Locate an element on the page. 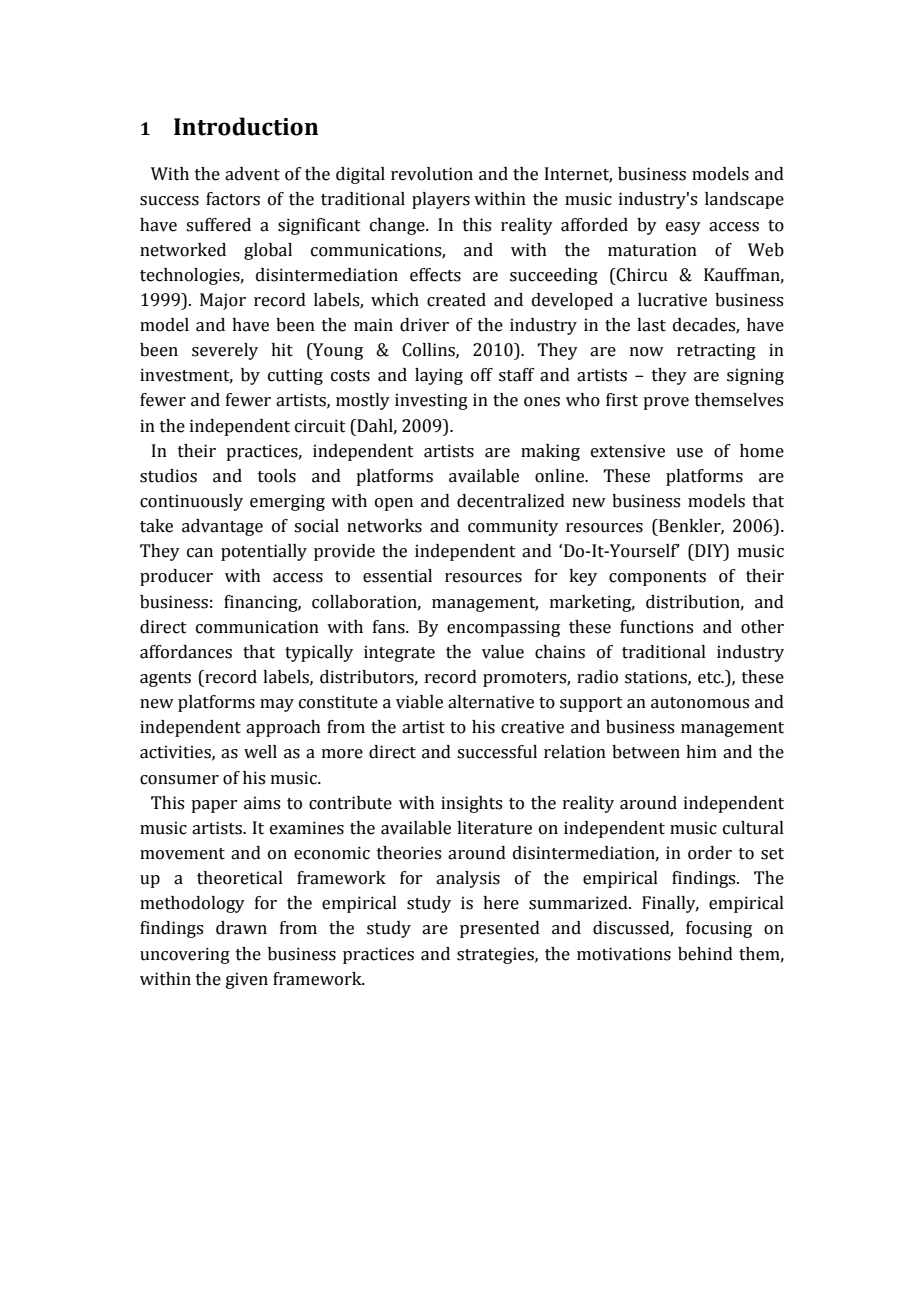 Image resolution: width=924 pixels, height=1308 pixels. presented is located at coordinates (500, 929).
